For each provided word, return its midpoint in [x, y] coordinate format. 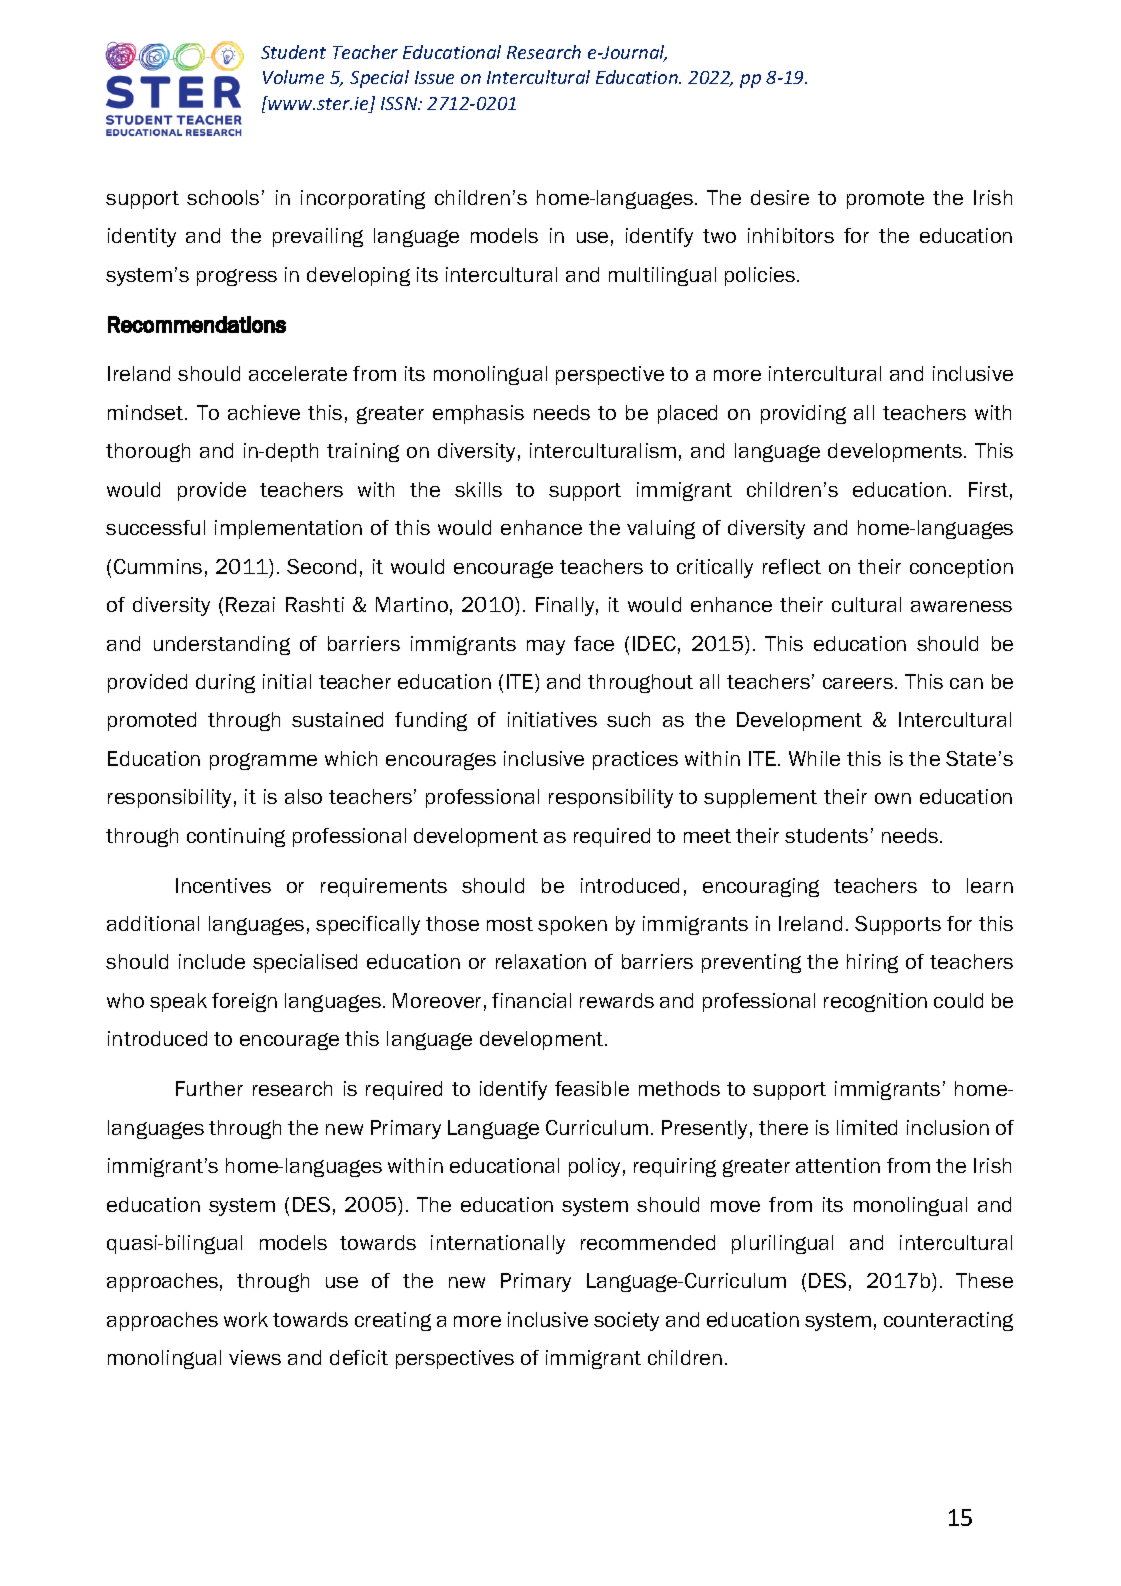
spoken [572, 925]
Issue [434, 77]
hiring [872, 963]
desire [780, 197]
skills [478, 489]
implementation [288, 529]
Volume [293, 77]
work [246, 1319]
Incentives [223, 885]
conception [961, 568]
